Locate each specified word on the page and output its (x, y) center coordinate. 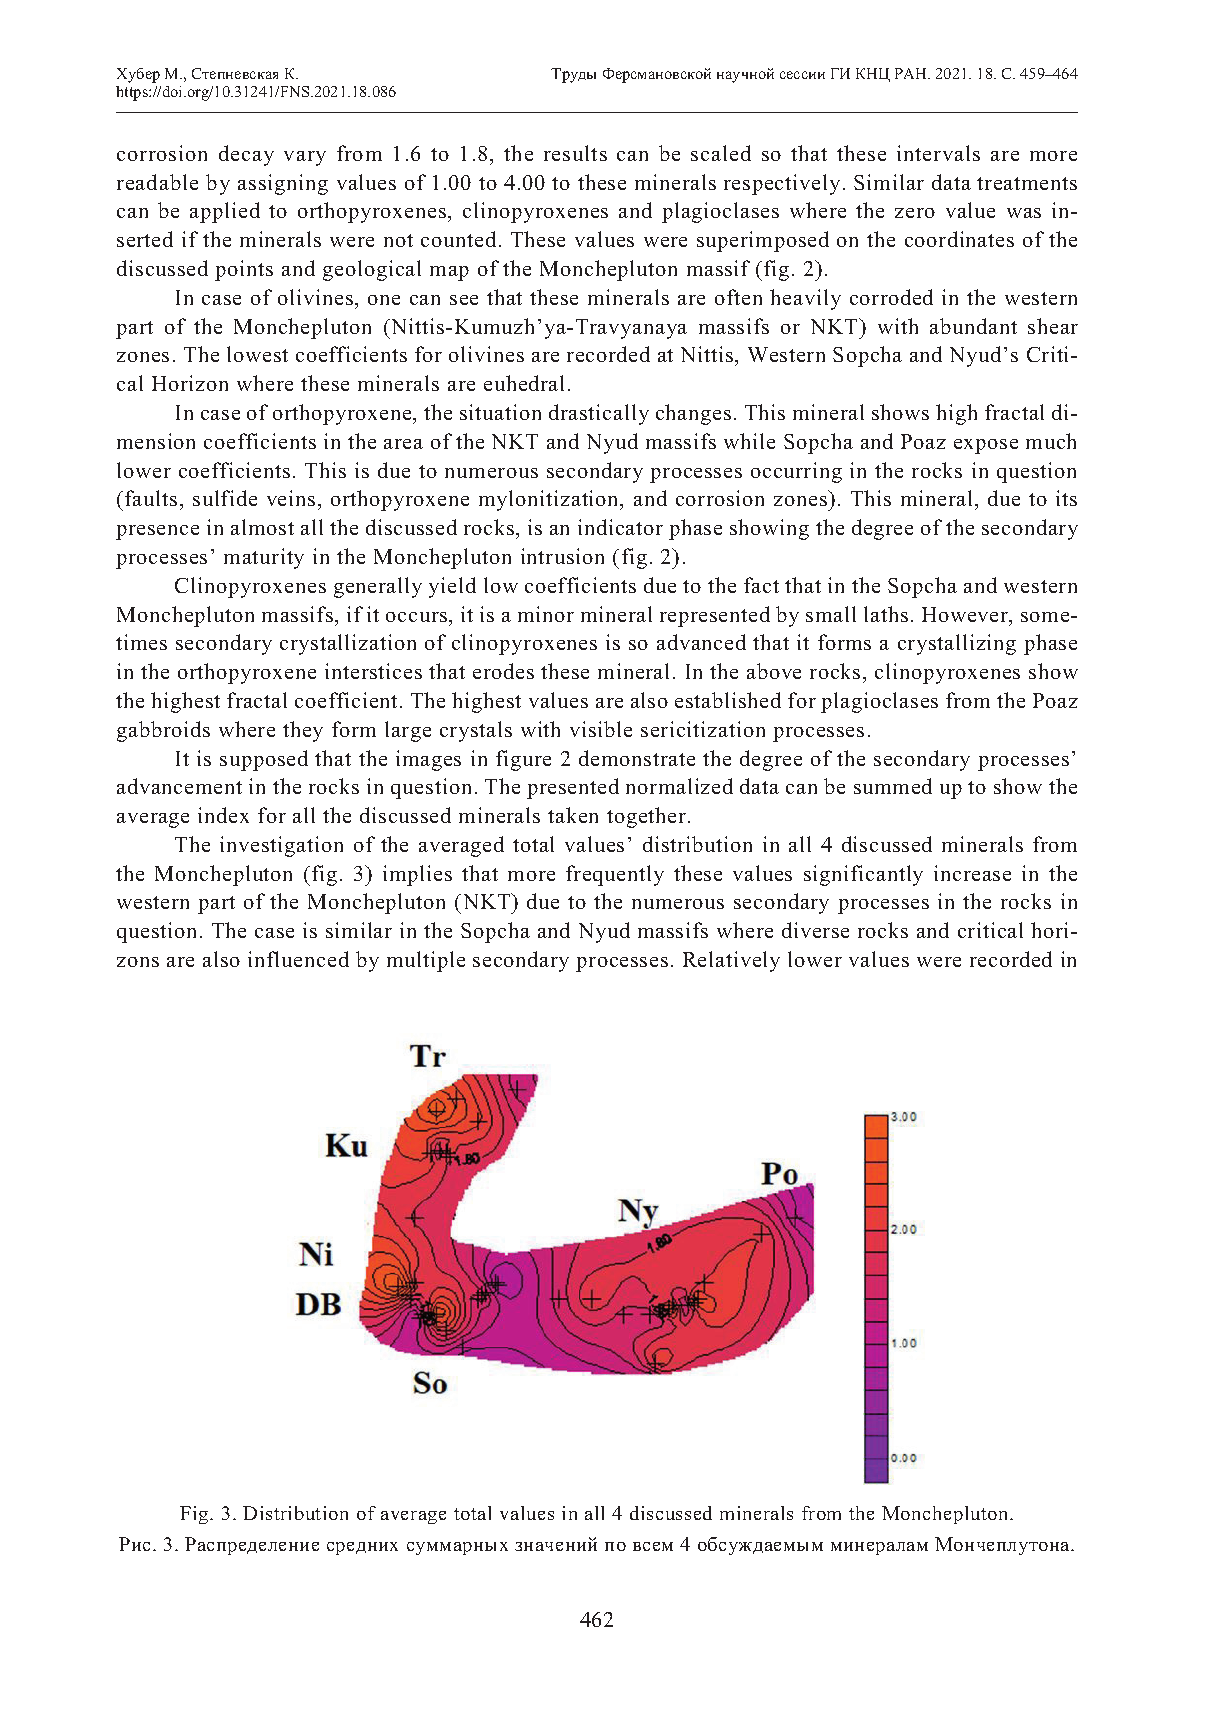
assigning (283, 184)
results (575, 153)
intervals (938, 153)
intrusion (562, 556)
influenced (298, 959)
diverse (815, 930)
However (966, 616)
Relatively (731, 961)
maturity (264, 558)
